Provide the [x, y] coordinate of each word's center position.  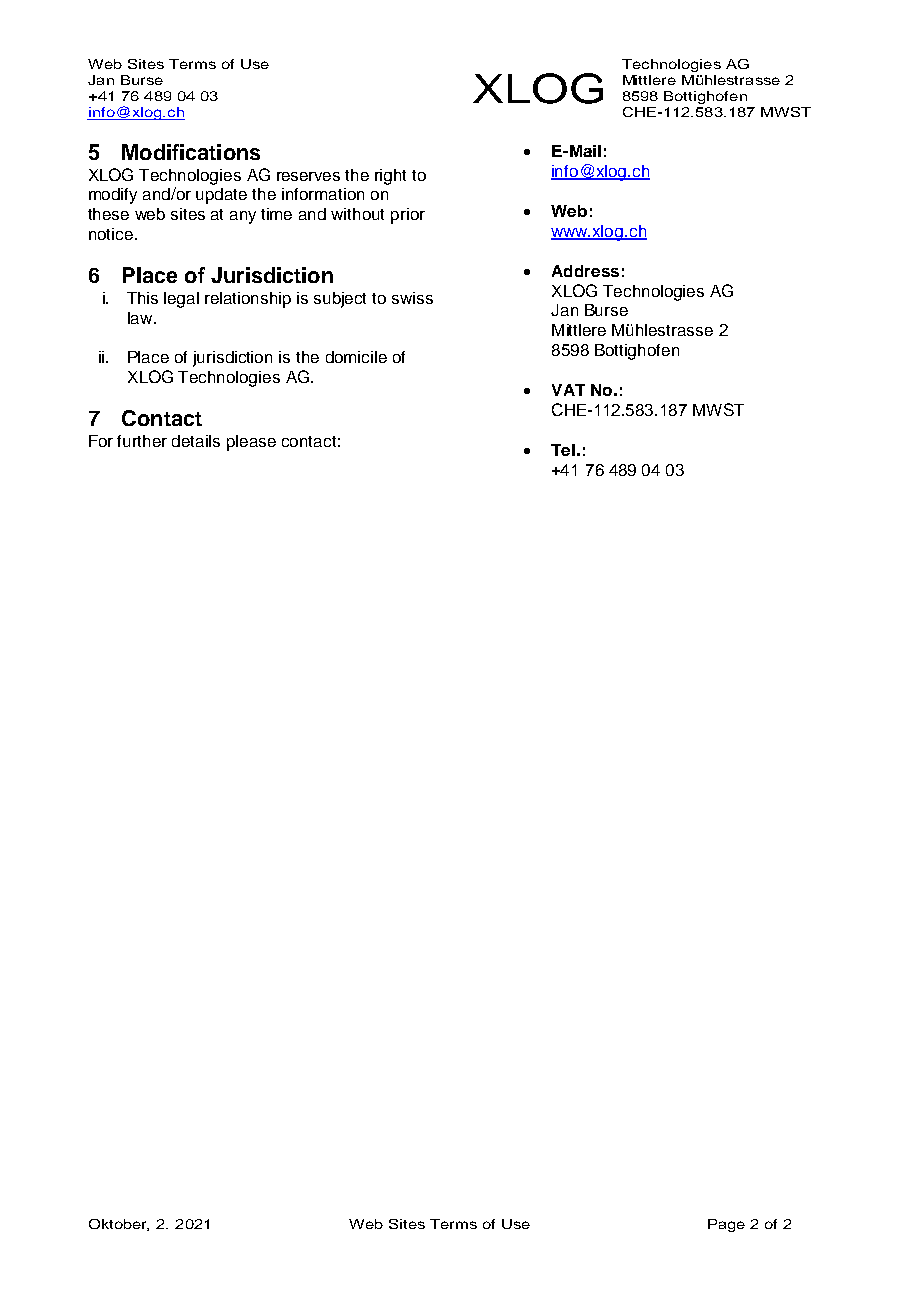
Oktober [119, 1225]
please [251, 443]
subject [340, 300]
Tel [563, 450]
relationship [248, 300]
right [390, 177]
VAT [568, 390]
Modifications [191, 152]
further [142, 441]
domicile [356, 357]
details [196, 441]
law [141, 318]
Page [726, 1225]
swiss [412, 298]
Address [585, 271]
